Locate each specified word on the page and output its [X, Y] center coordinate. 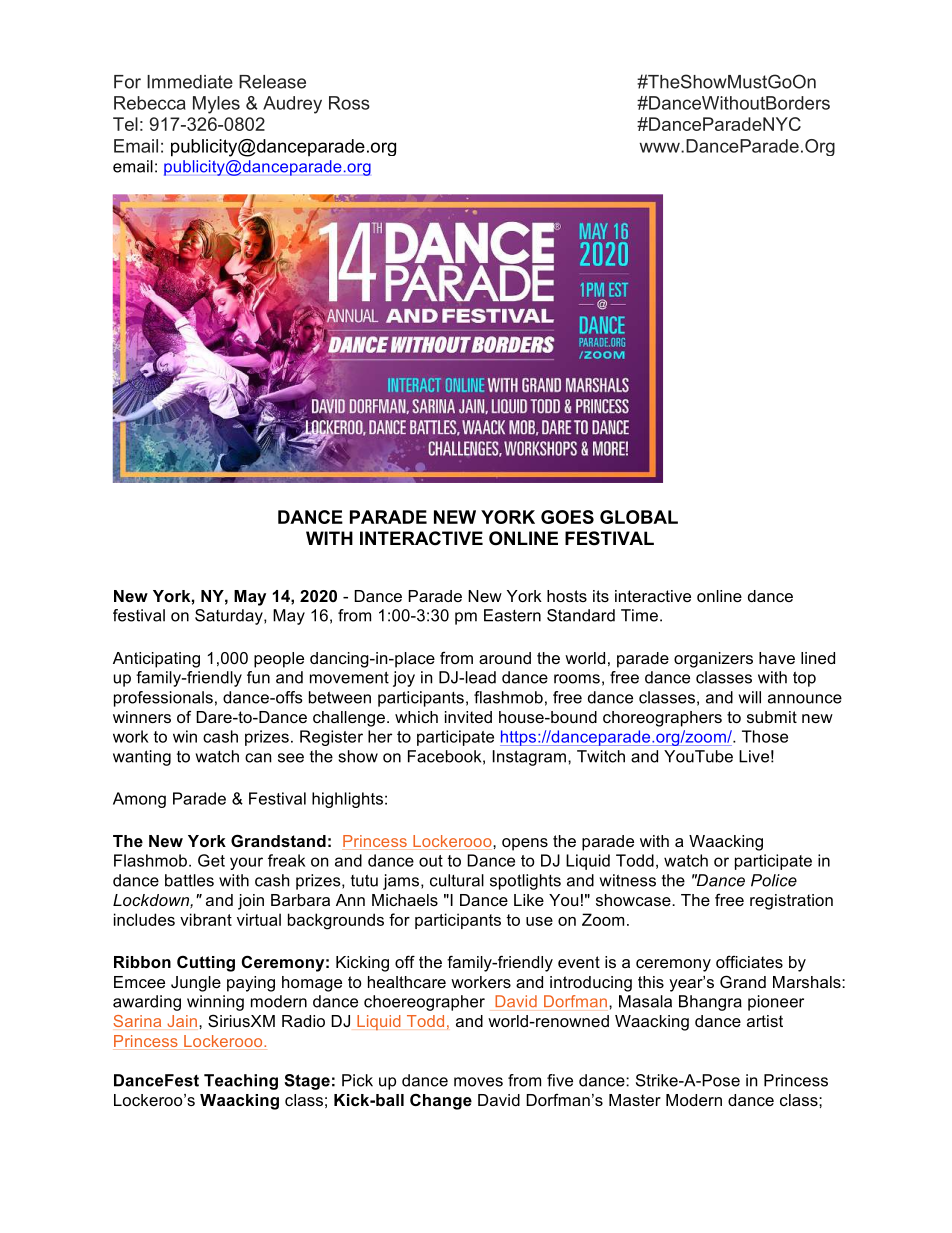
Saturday [230, 617]
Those [765, 736]
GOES [567, 517]
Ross [349, 103]
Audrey [292, 105]
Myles [216, 105]
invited [468, 717]
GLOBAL [639, 517]
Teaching [241, 1082]
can [258, 758]
